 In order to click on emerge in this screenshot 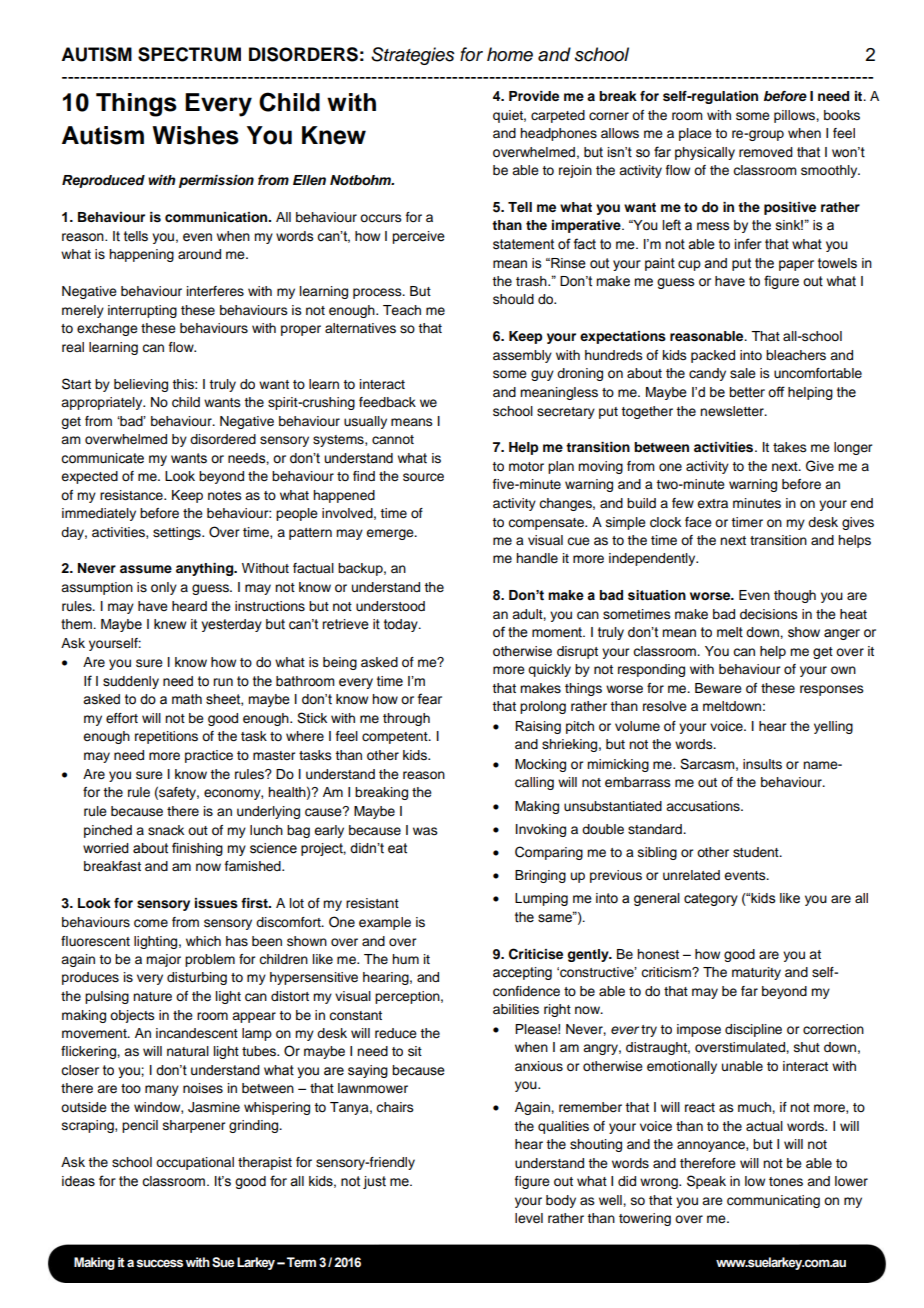, I will do `click(391, 534)`.
